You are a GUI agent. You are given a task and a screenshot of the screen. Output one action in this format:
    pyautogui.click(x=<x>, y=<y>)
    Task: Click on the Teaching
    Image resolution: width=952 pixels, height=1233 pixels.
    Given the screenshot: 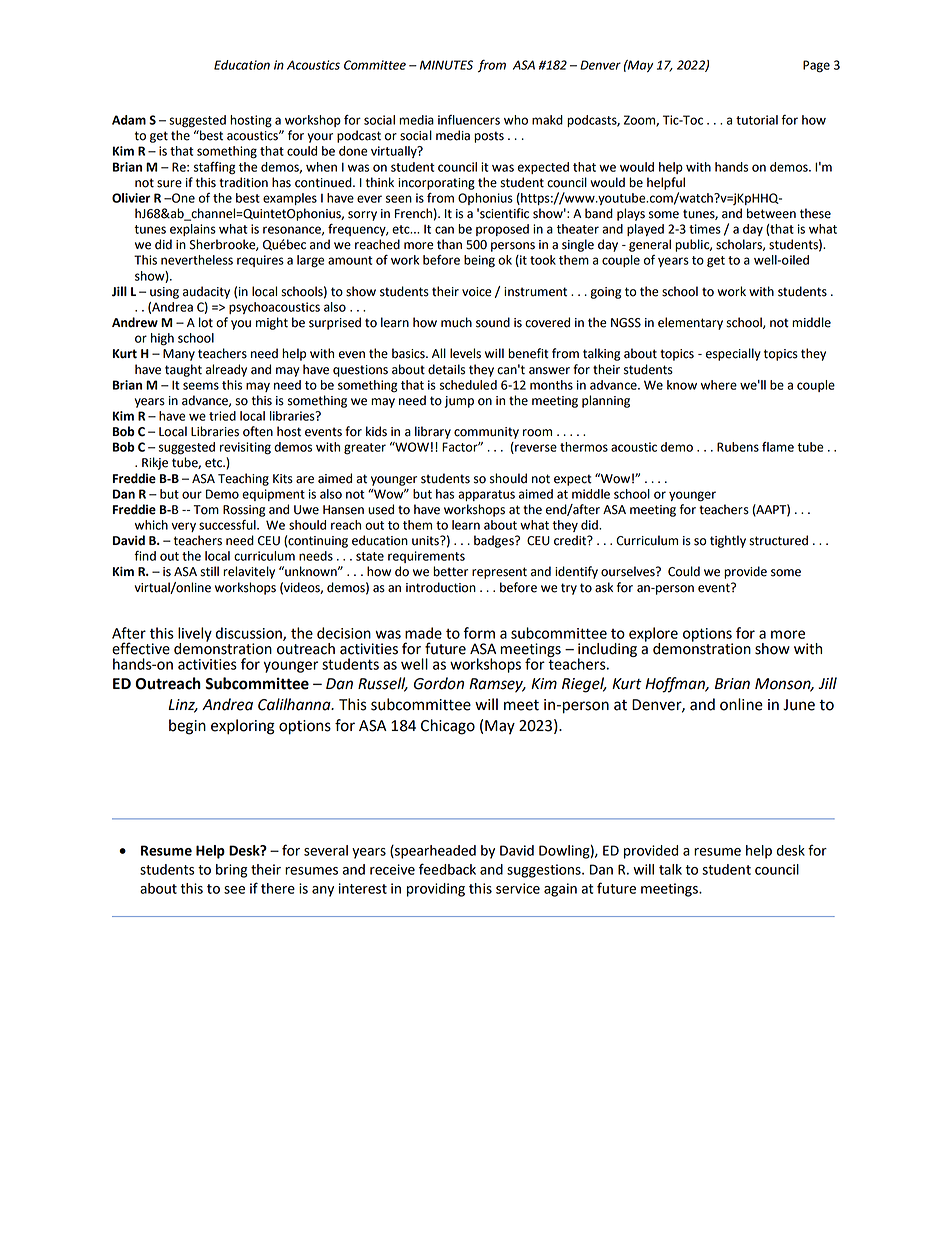 What is the action you would take?
    pyautogui.click(x=243, y=479)
